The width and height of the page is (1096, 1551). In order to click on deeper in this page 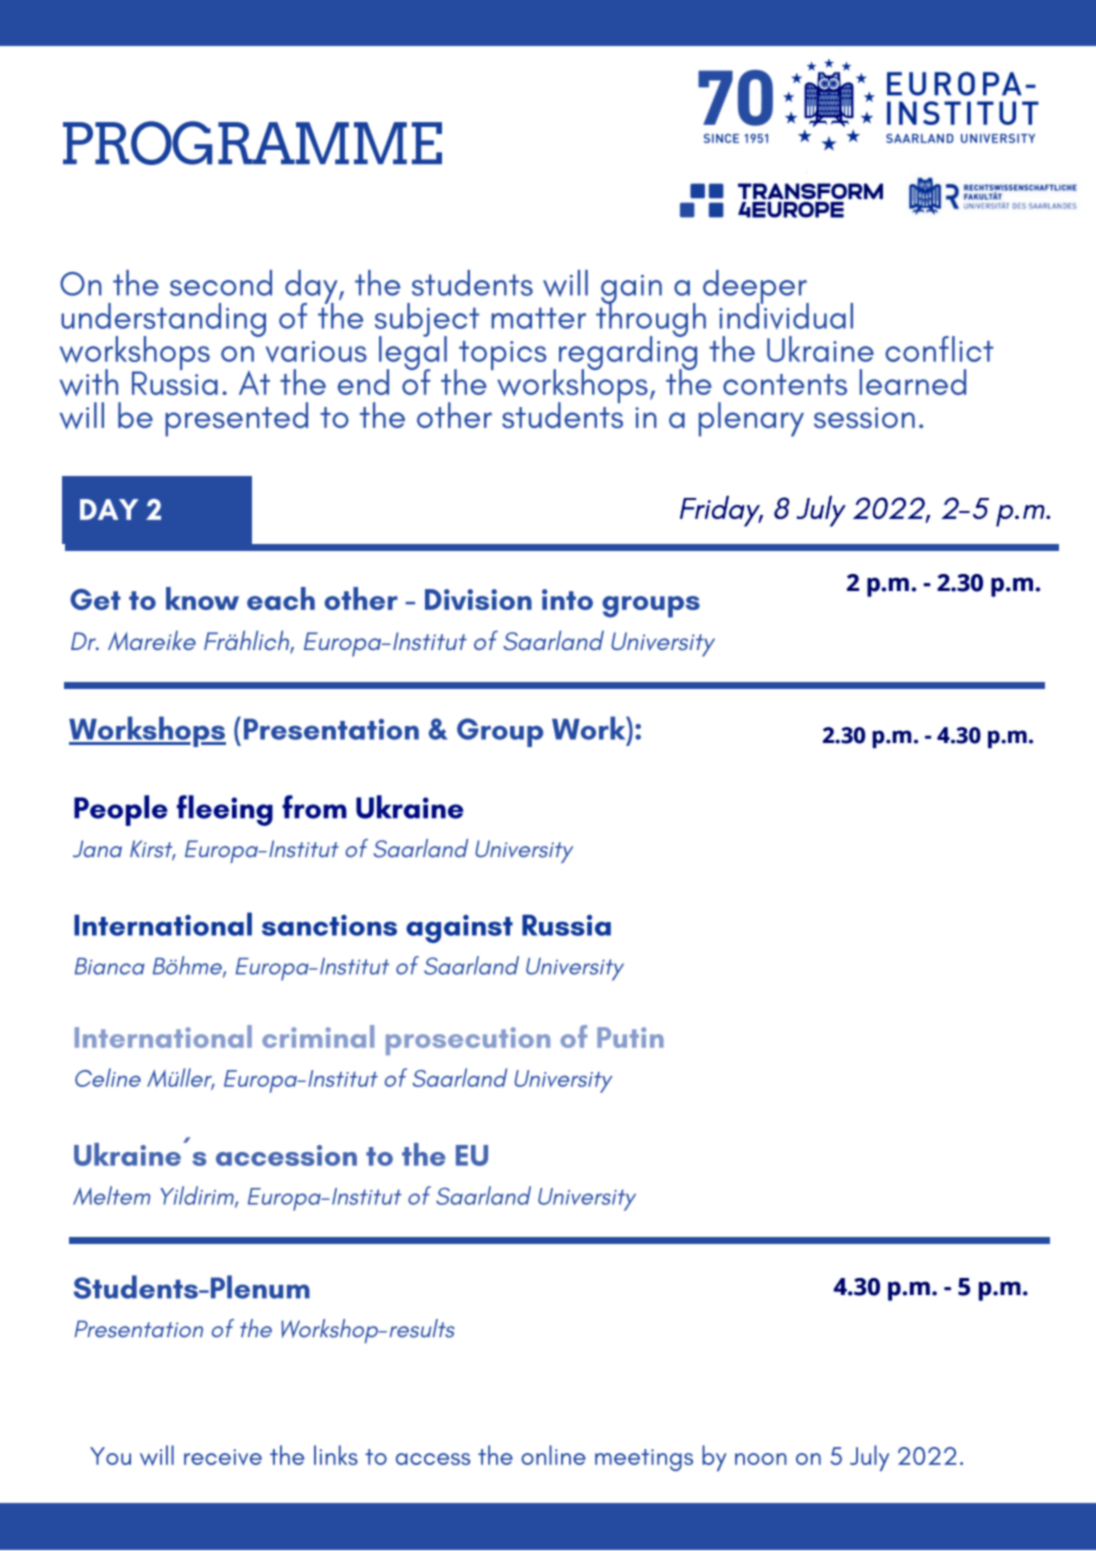, I will do `click(756, 288)`.
